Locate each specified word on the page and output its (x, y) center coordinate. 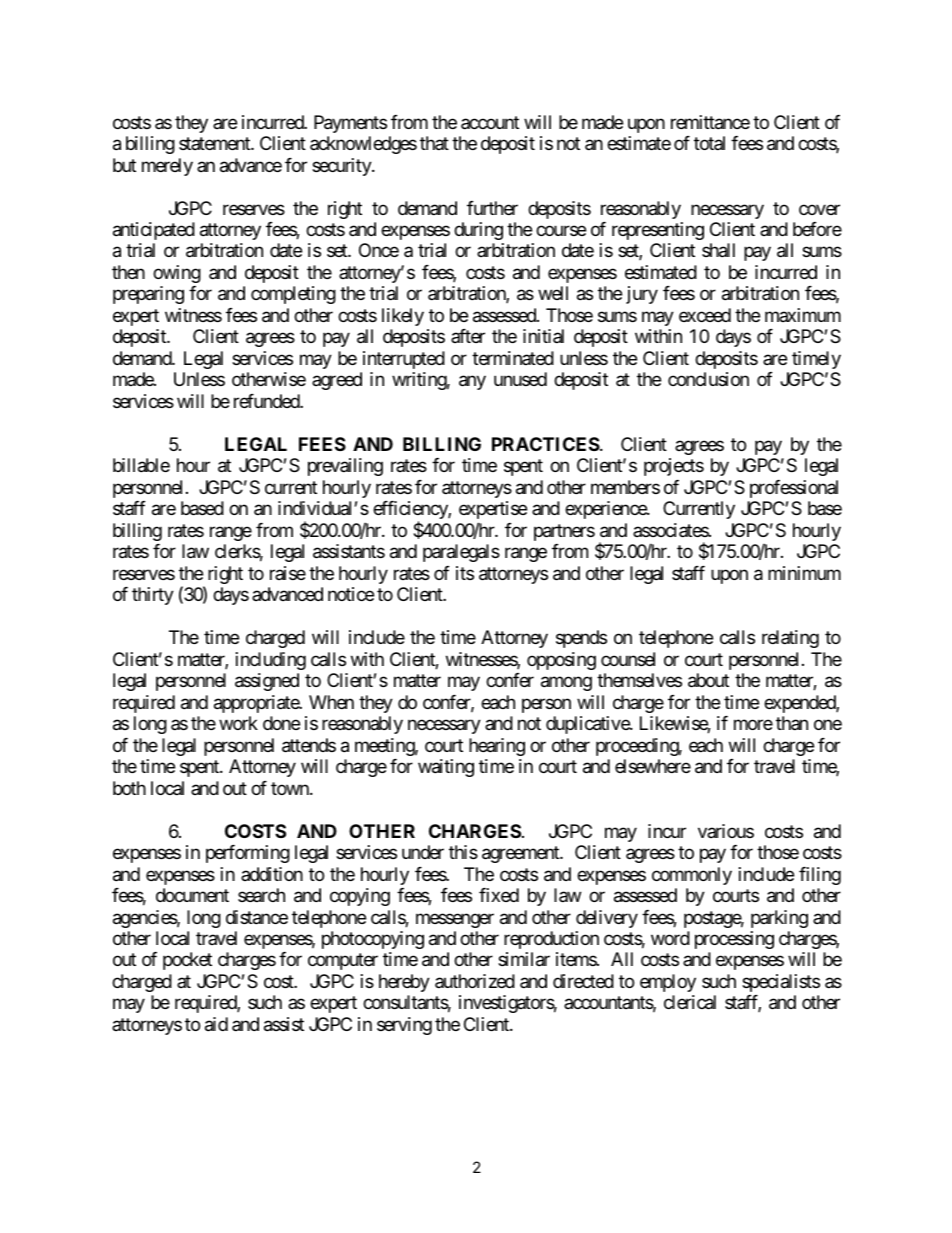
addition (272, 874)
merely (167, 167)
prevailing (345, 467)
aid (216, 1024)
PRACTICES (546, 444)
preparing (148, 295)
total (709, 143)
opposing (561, 661)
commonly (692, 876)
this (463, 852)
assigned (267, 682)
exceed (705, 315)
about (708, 680)
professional (794, 489)
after (468, 336)
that (434, 143)
